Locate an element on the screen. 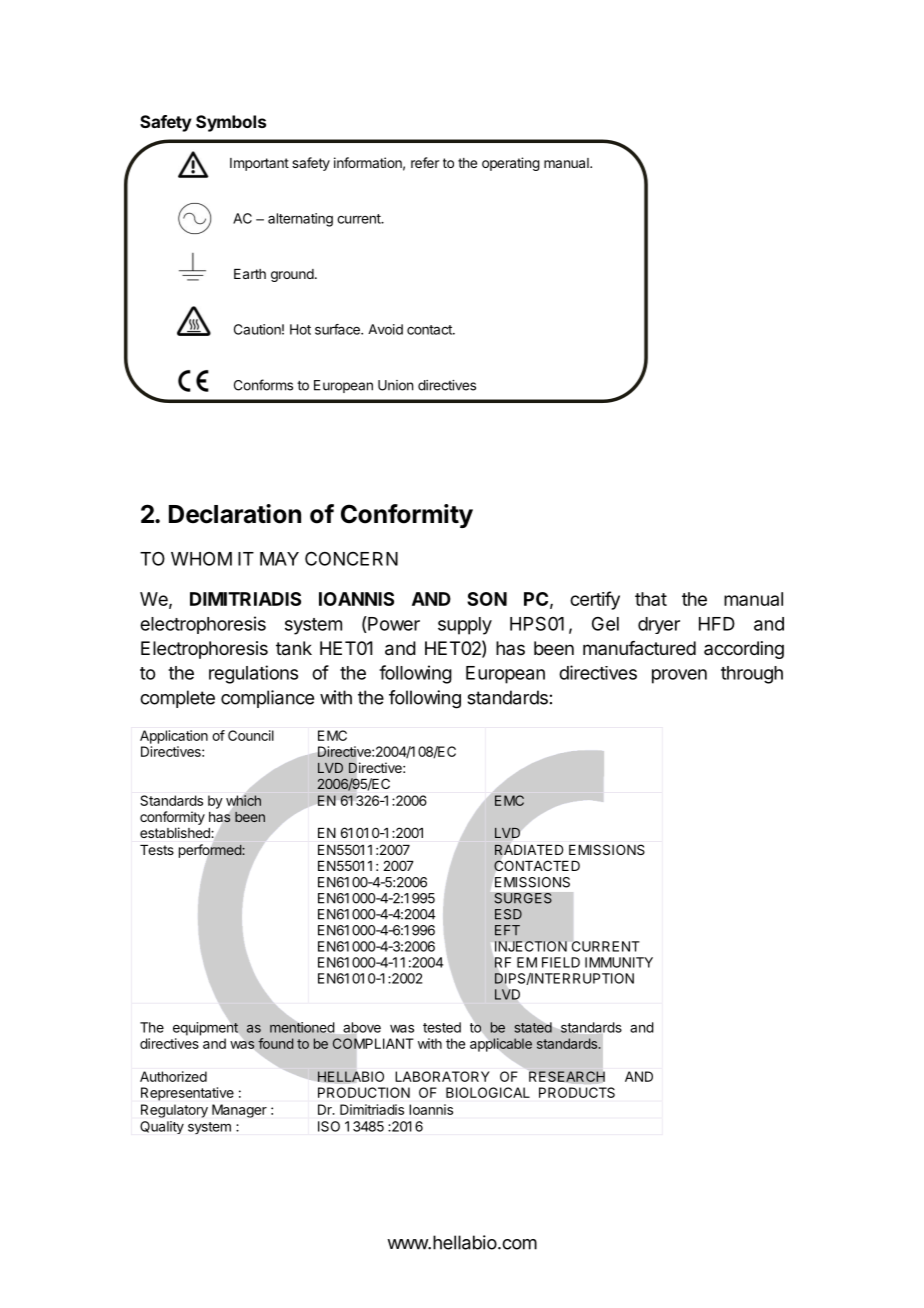  Important is located at coordinates (259, 164).
